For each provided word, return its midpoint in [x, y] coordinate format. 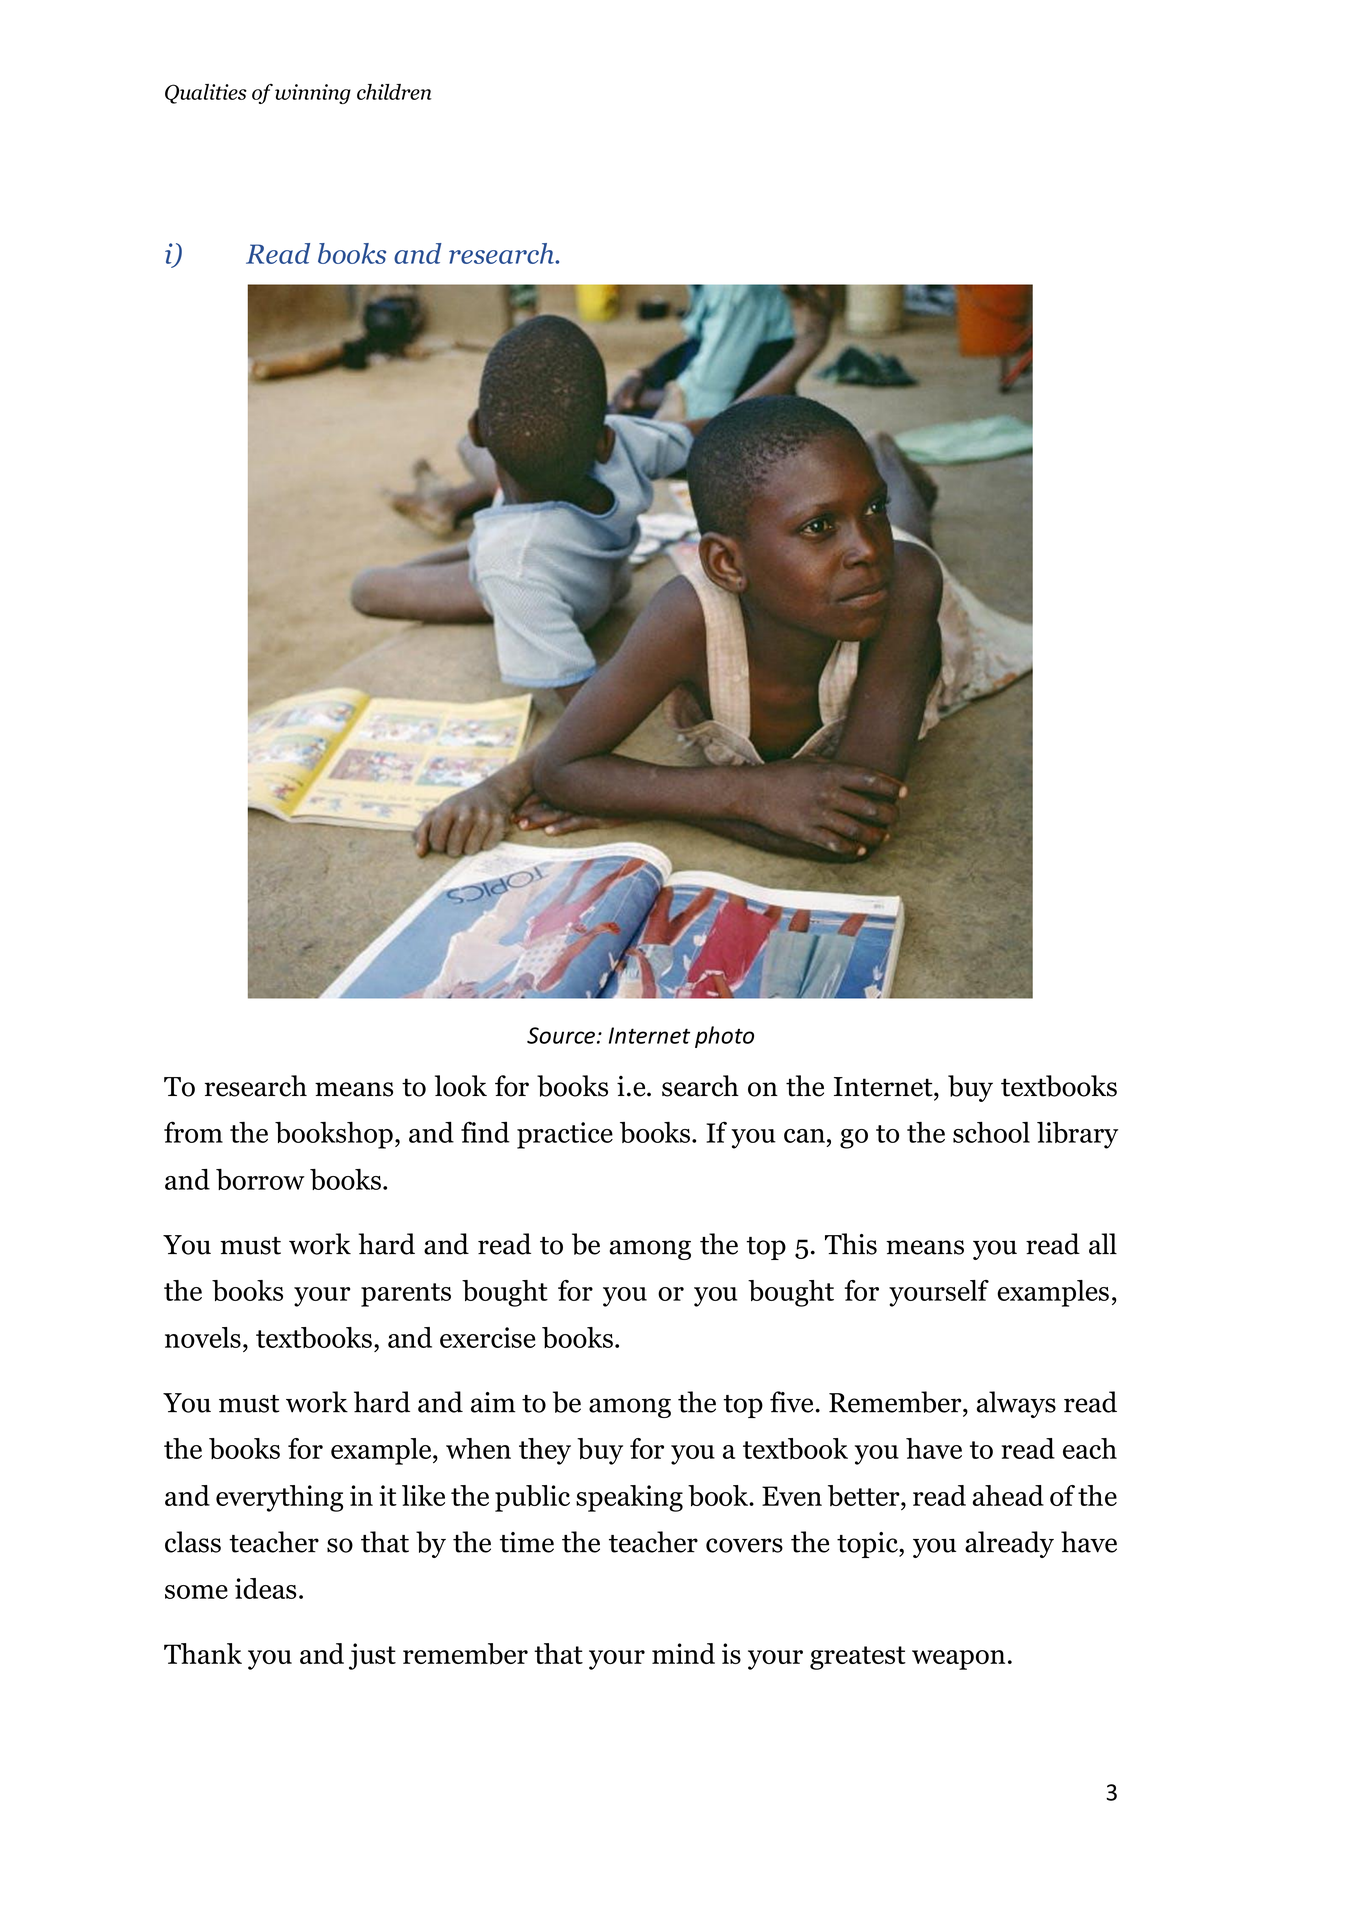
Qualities [206, 94]
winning [313, 94]
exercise [488, 1337]
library [1077, 1135]
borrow [260, 1179]
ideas [266, 1588]
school [991, 1132]
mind [683, 1653]
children [394, 92]
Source [561, 1035]
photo [724, 1037]
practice [565, 1135]
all [1103, 1244]
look [461, 1086]
